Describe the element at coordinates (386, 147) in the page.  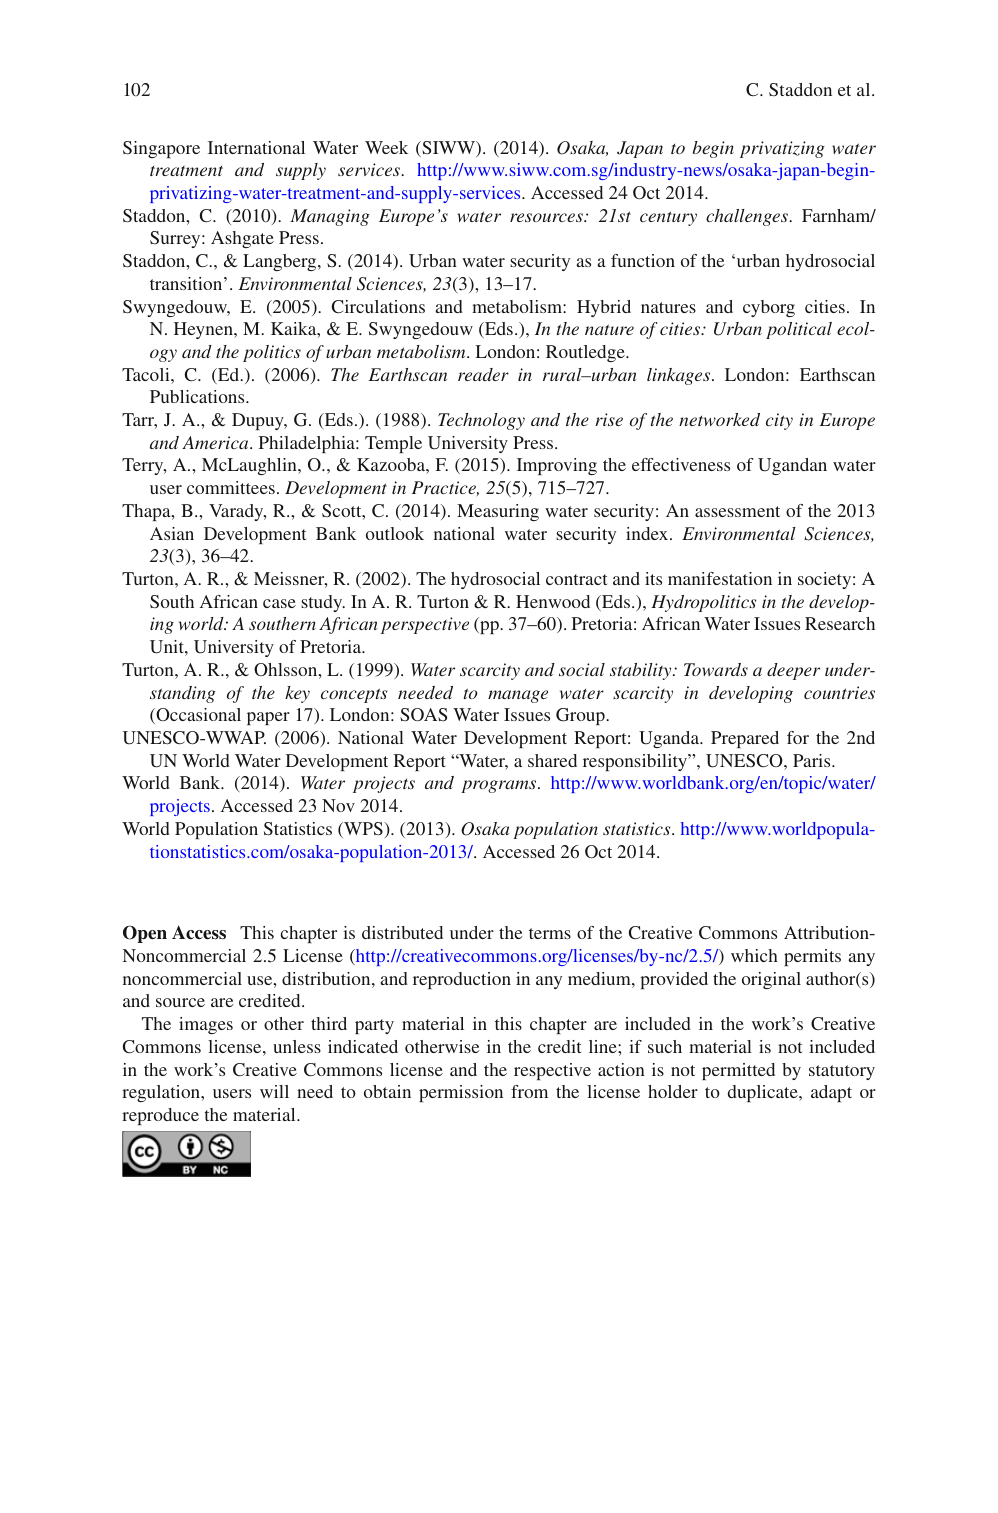
I see `Week` at that location.
